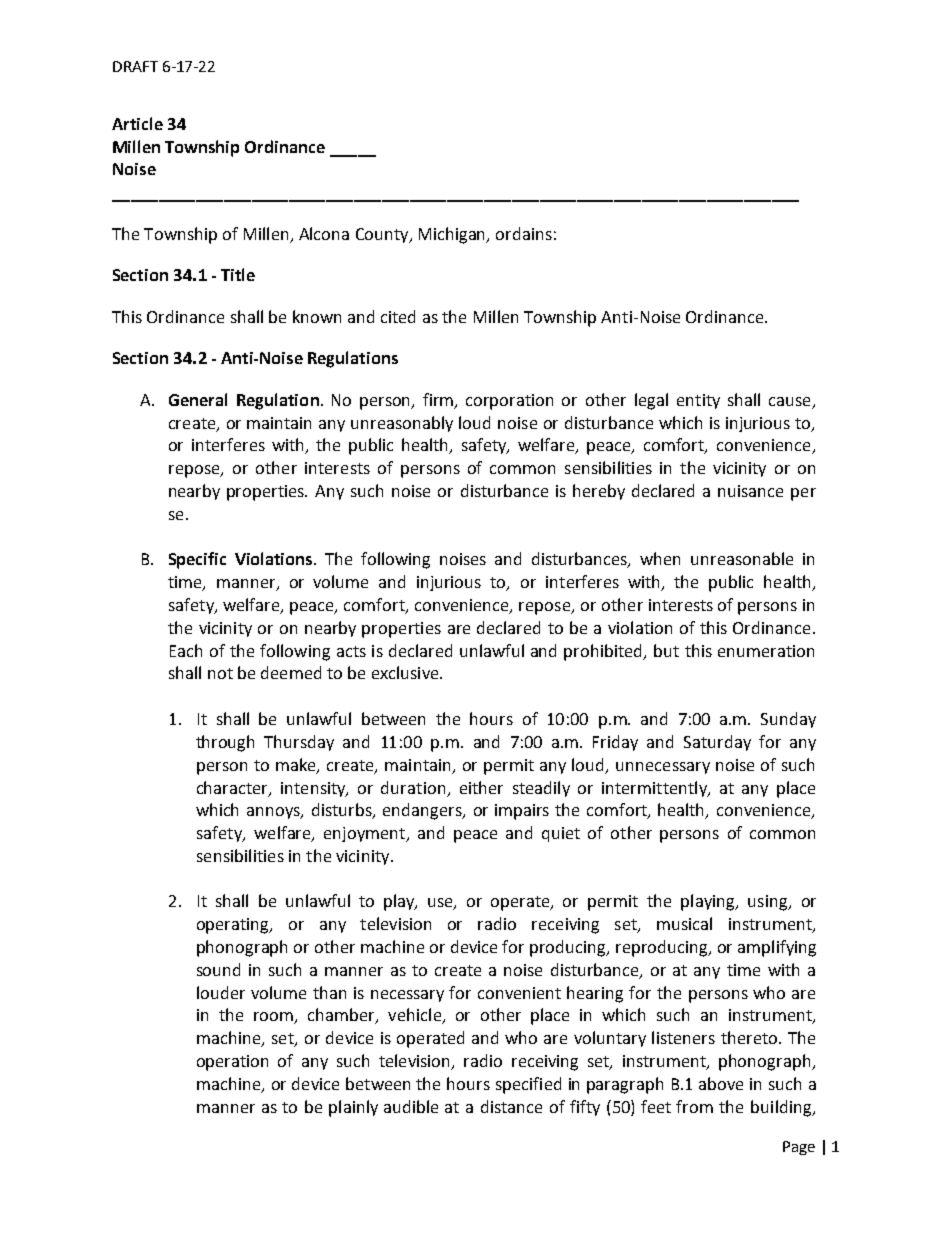 The height and width of the screenshot is (1233, 952). What do you see at coordinates (232, 1063) in the screenshot?
I see `operation` at bounding box center [232, 1063].
